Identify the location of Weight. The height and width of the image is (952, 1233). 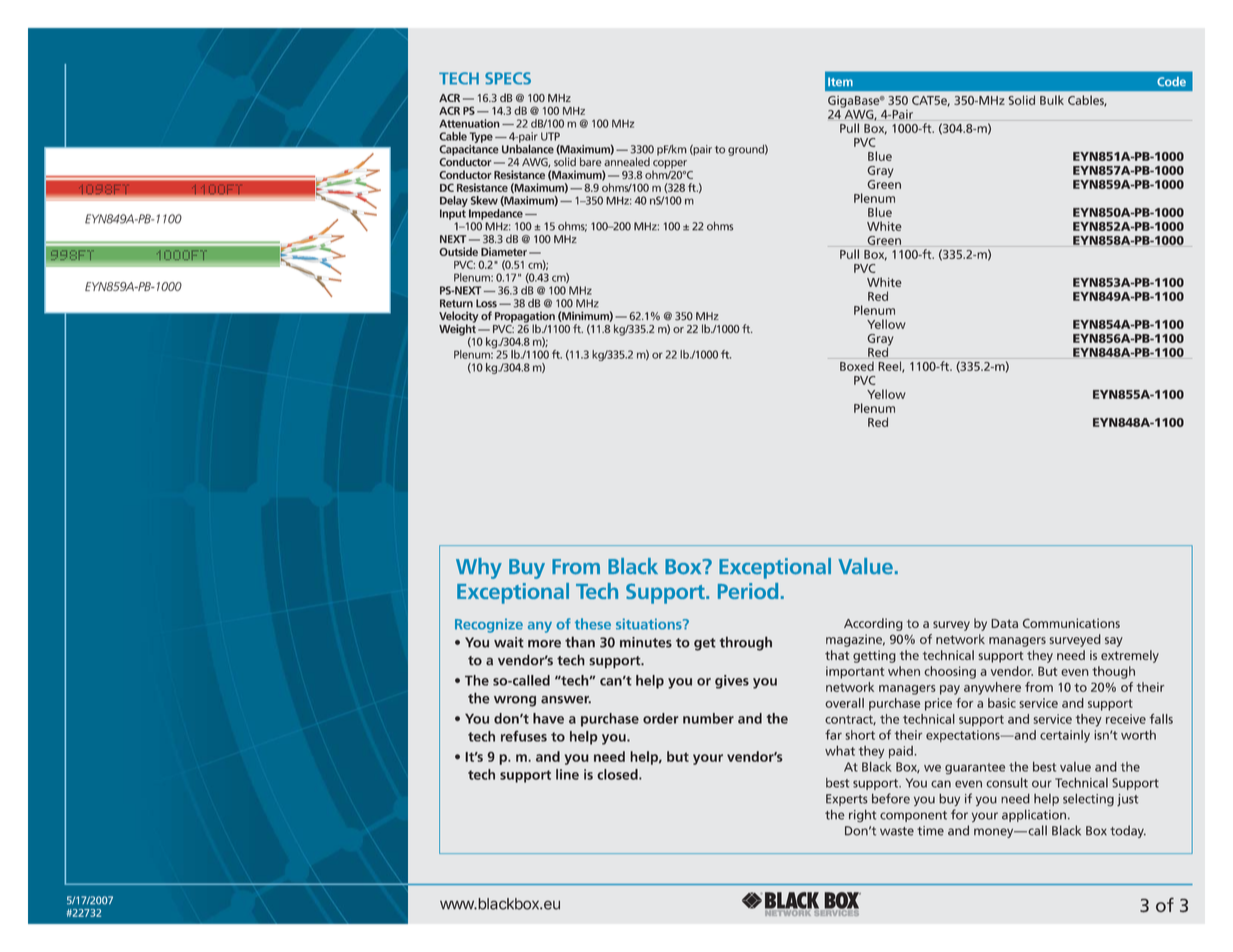
(457, 330).
